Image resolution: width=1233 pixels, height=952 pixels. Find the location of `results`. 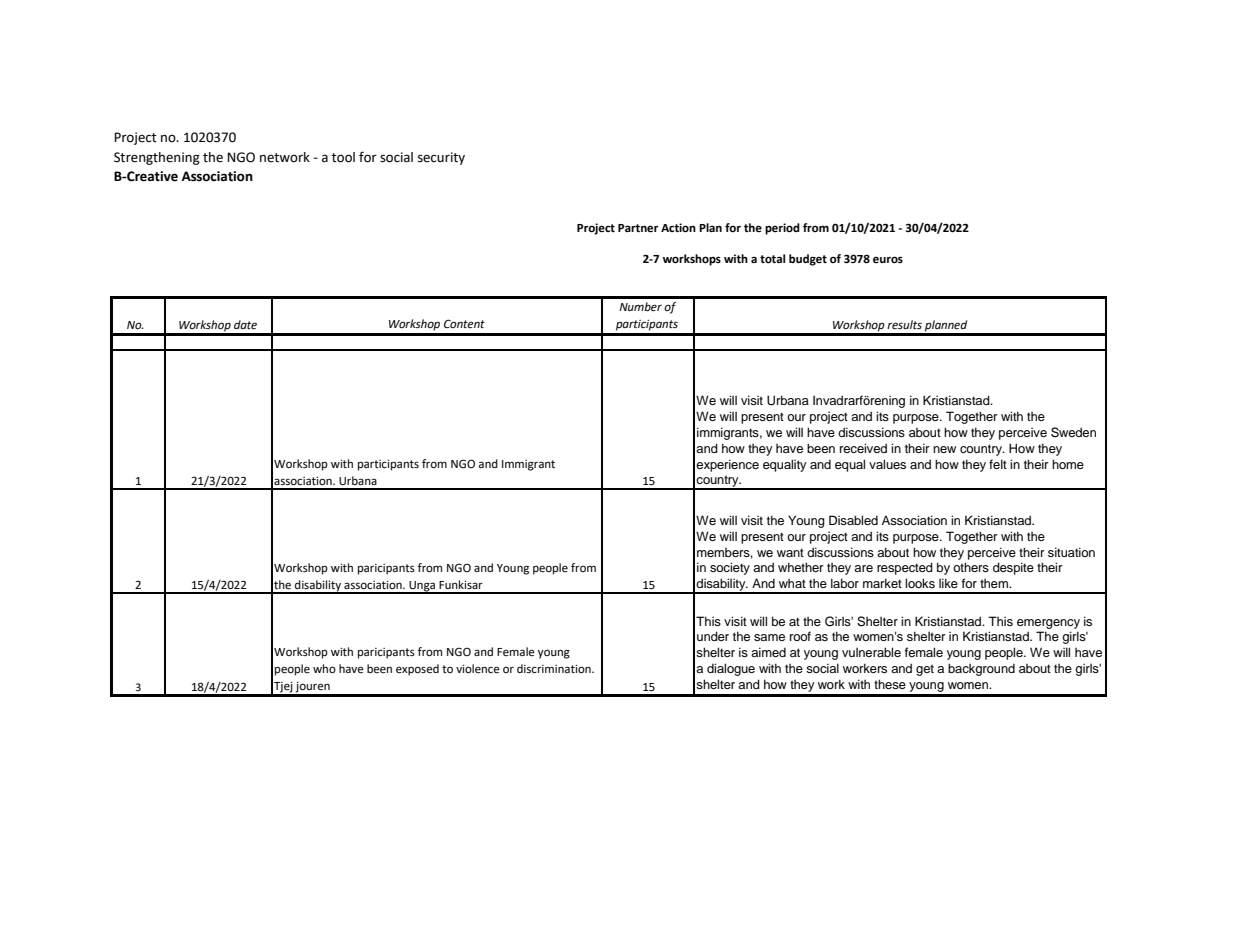

results is located at coordinates (904, 325).
